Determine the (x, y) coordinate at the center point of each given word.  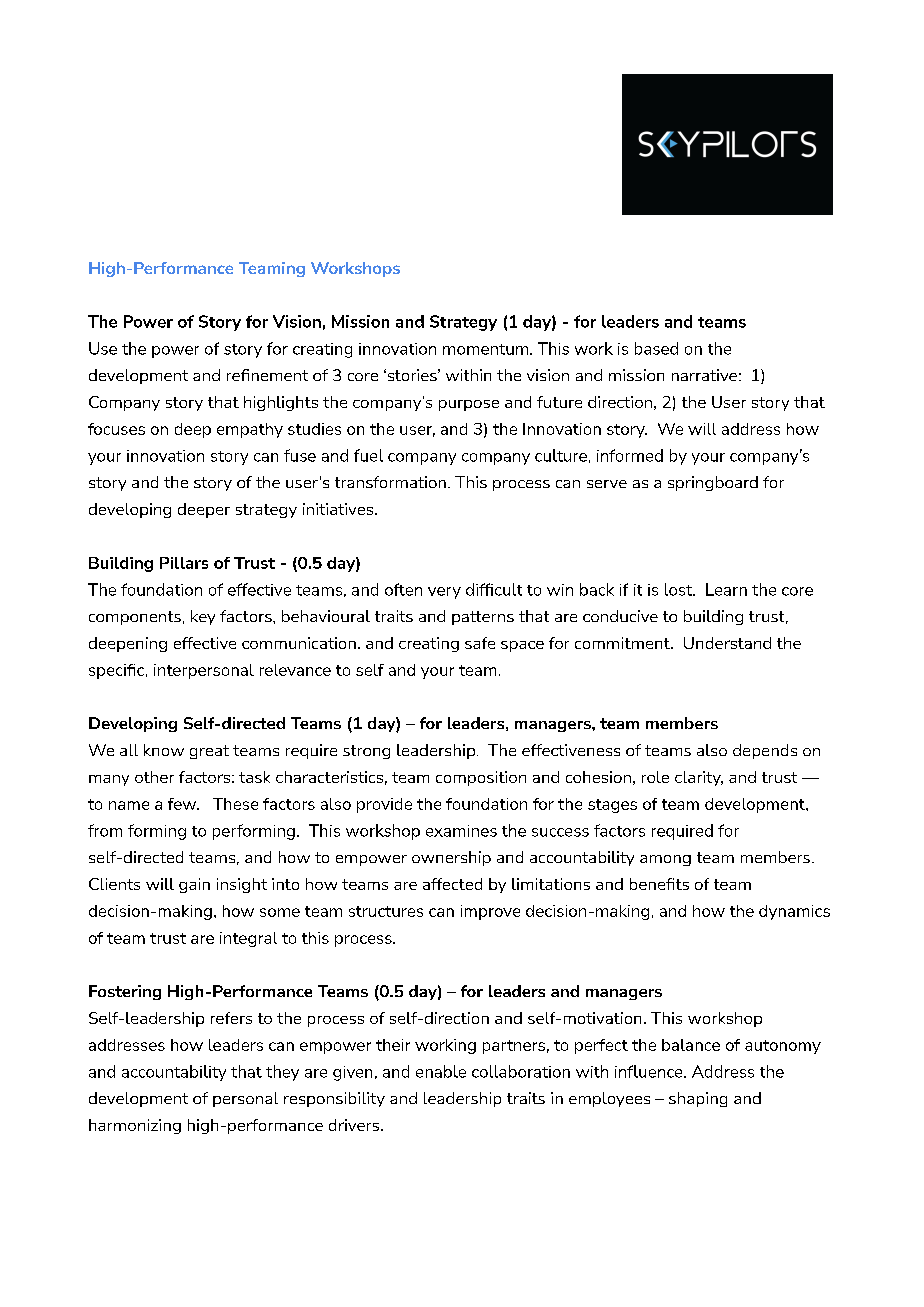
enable (441, 1071)
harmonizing (135, 1126)
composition (481, 778)
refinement (267, 375)
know (164, 750)
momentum (487, 349)
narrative (704, 375)
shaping (698, 1099)
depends (765, 751)
